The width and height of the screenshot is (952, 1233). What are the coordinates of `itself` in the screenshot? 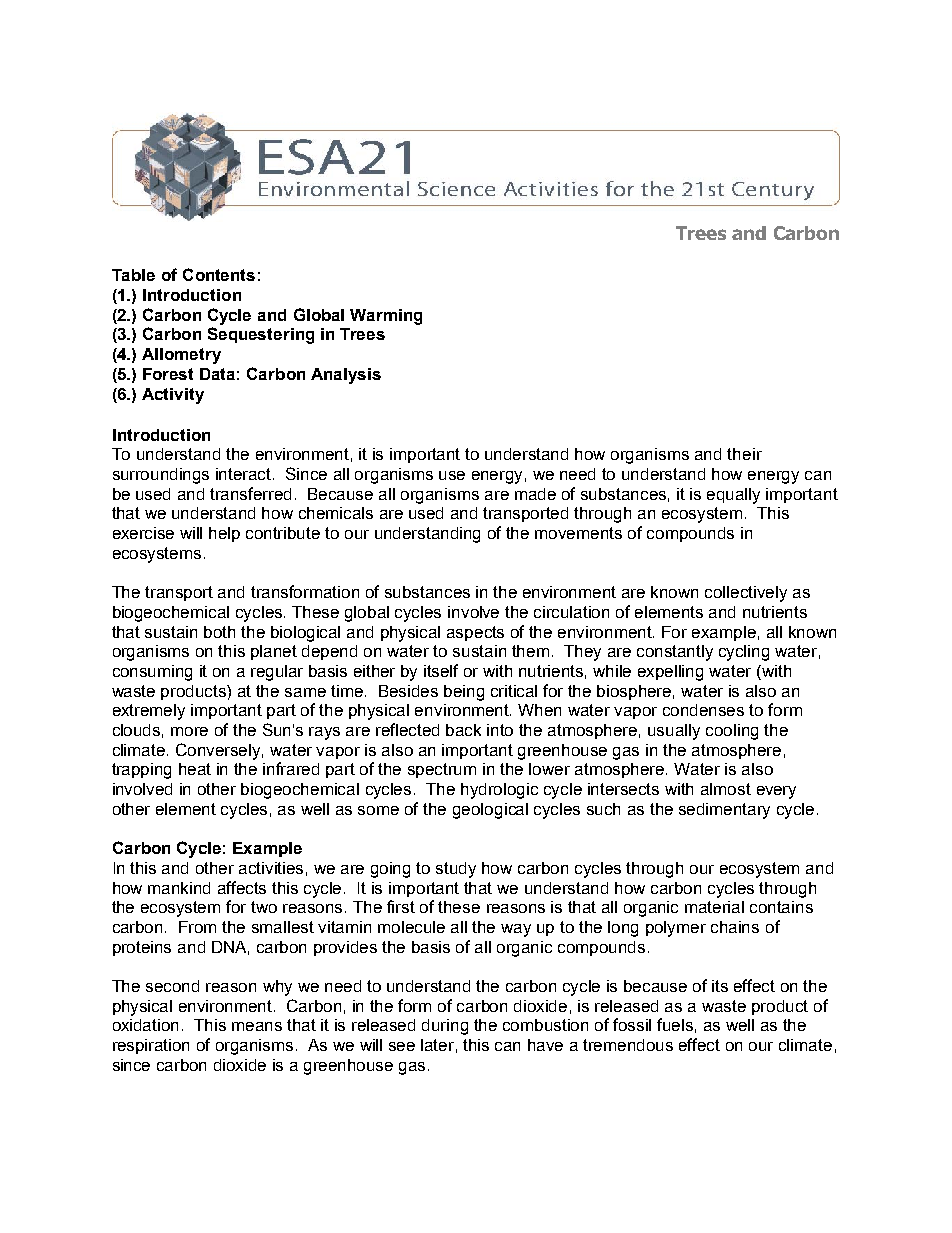 It's located at (441, 670).
